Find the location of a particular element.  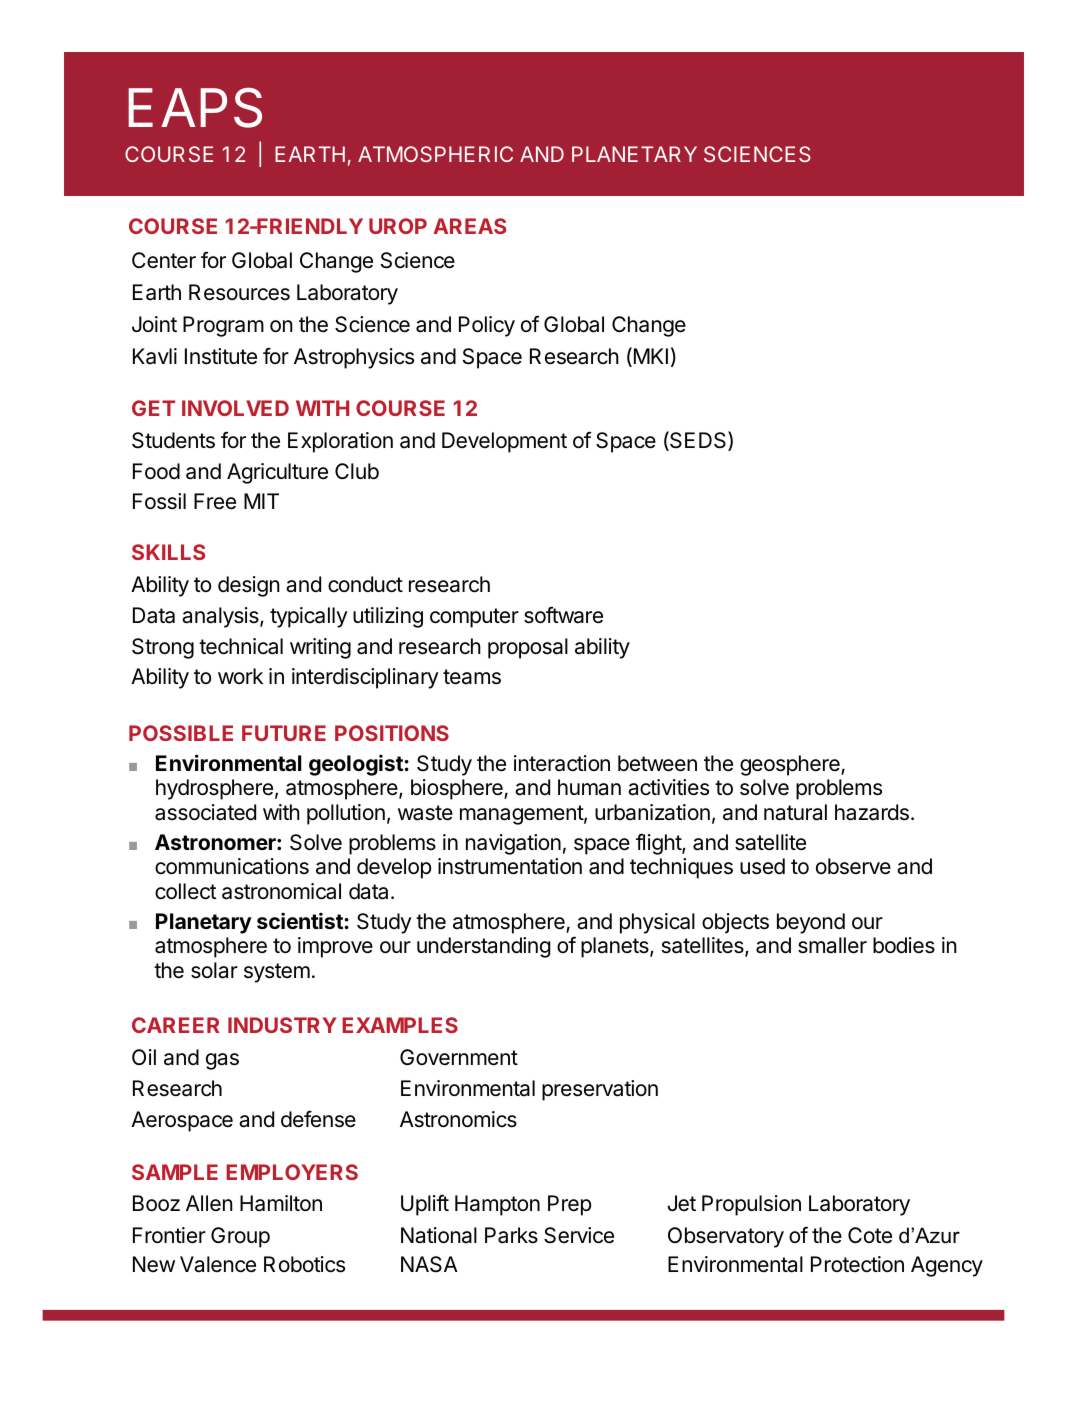

proposal is located at coordinates (528, 648).
